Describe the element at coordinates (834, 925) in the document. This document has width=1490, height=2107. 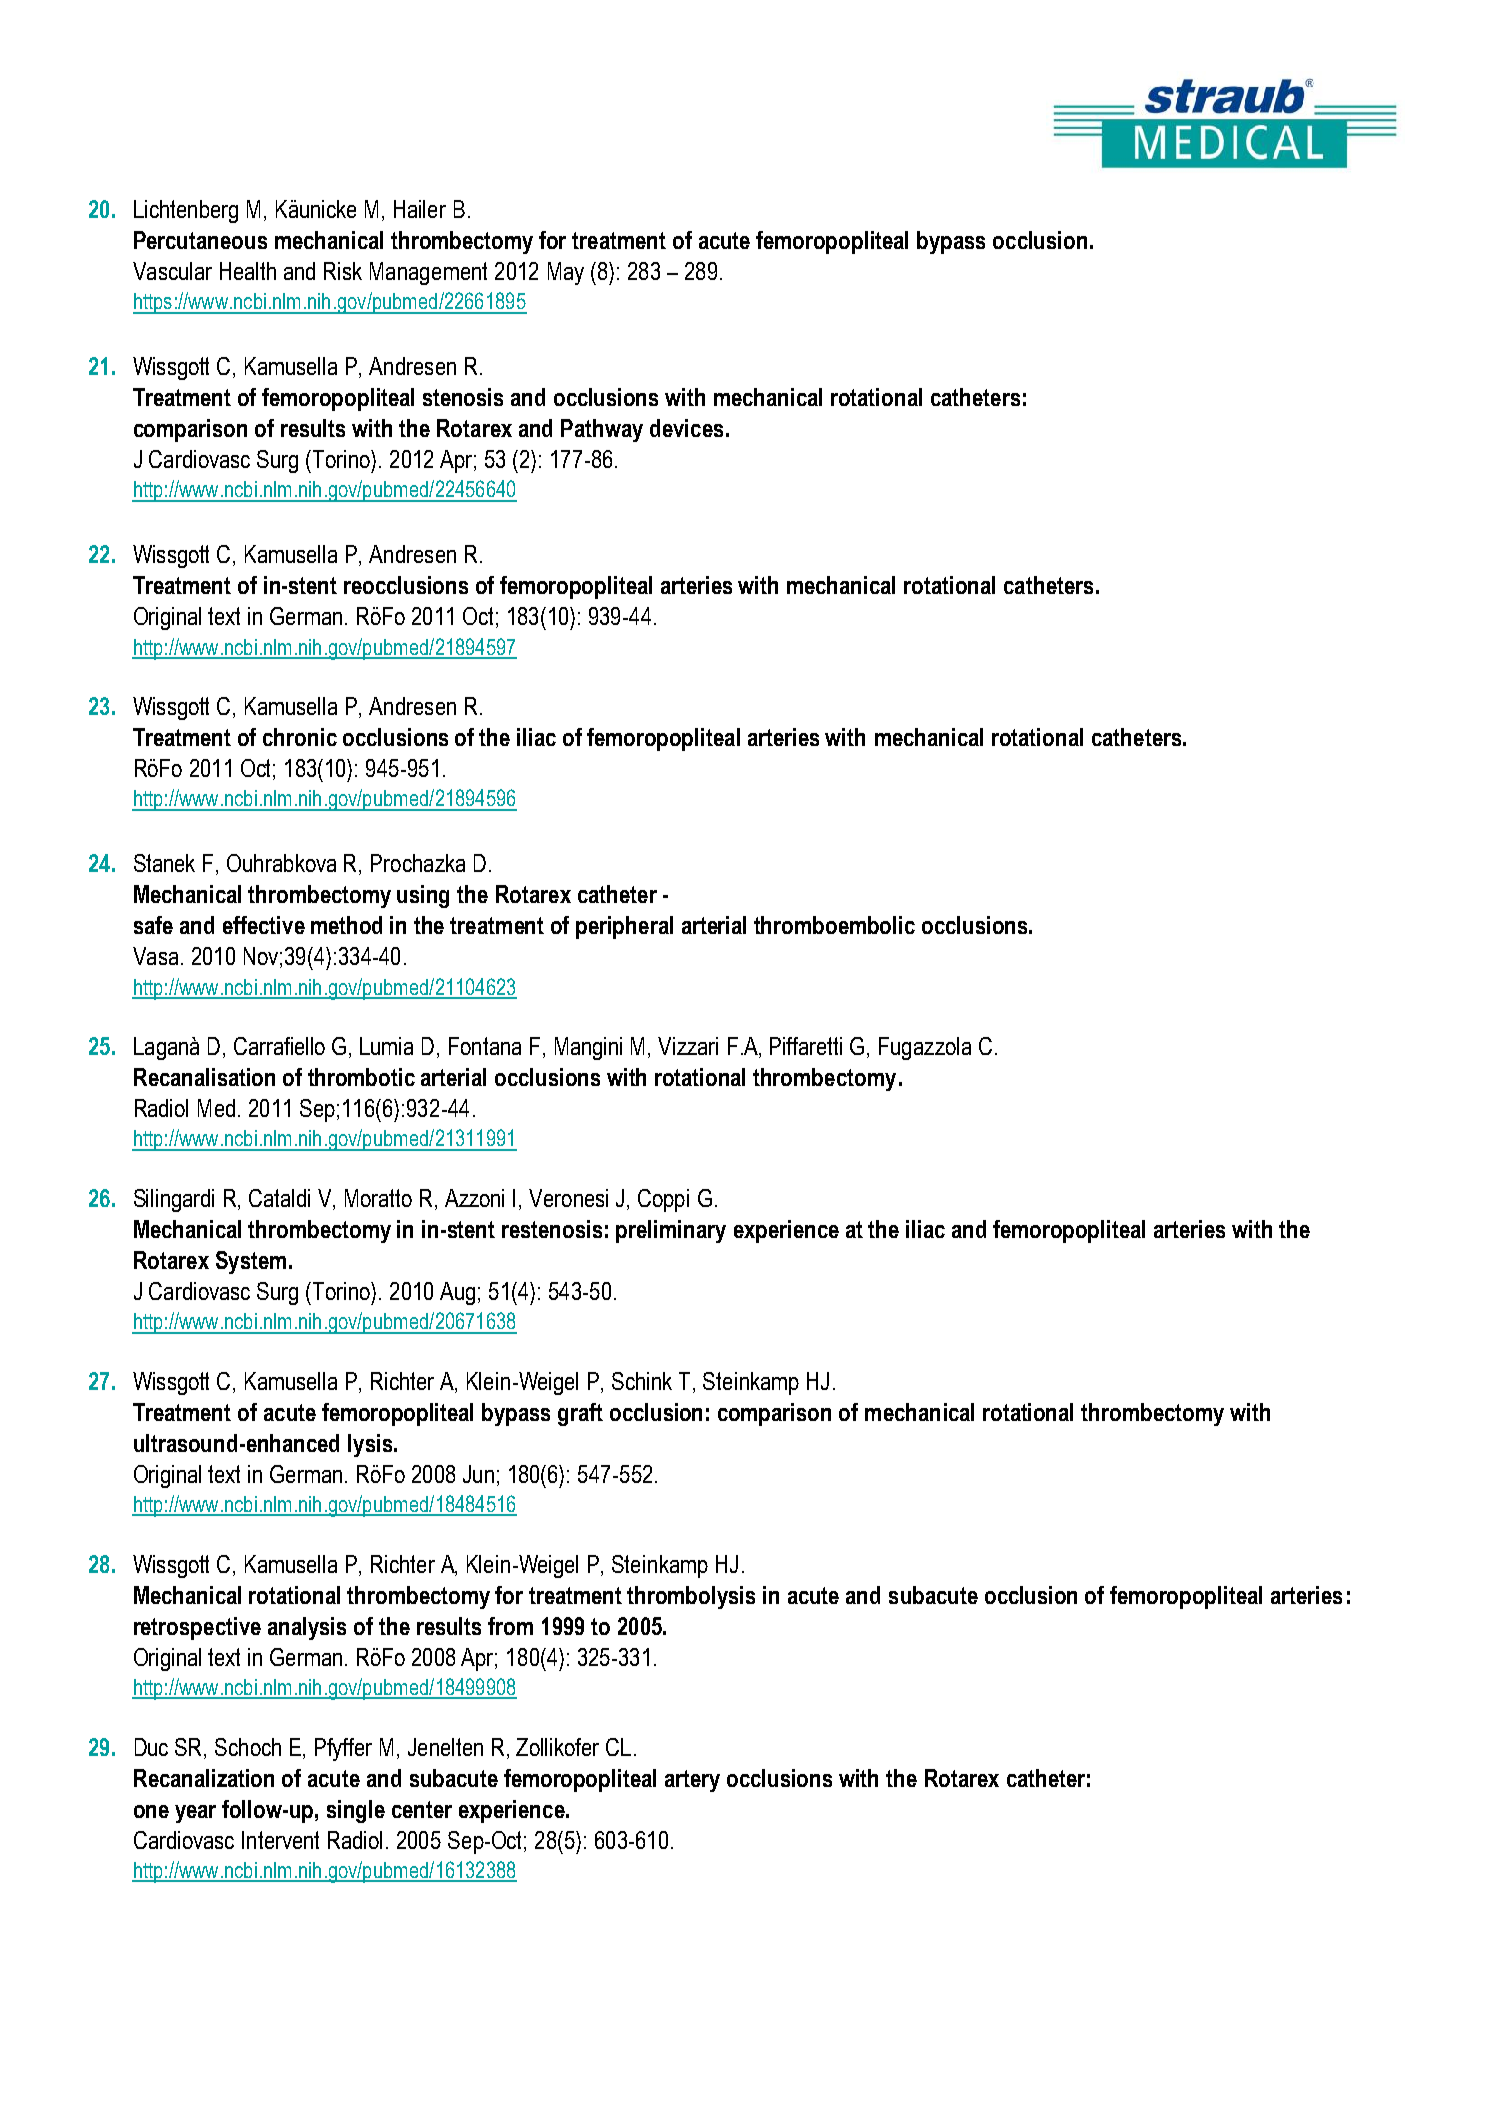
I see `thromboembolic` at that location.
